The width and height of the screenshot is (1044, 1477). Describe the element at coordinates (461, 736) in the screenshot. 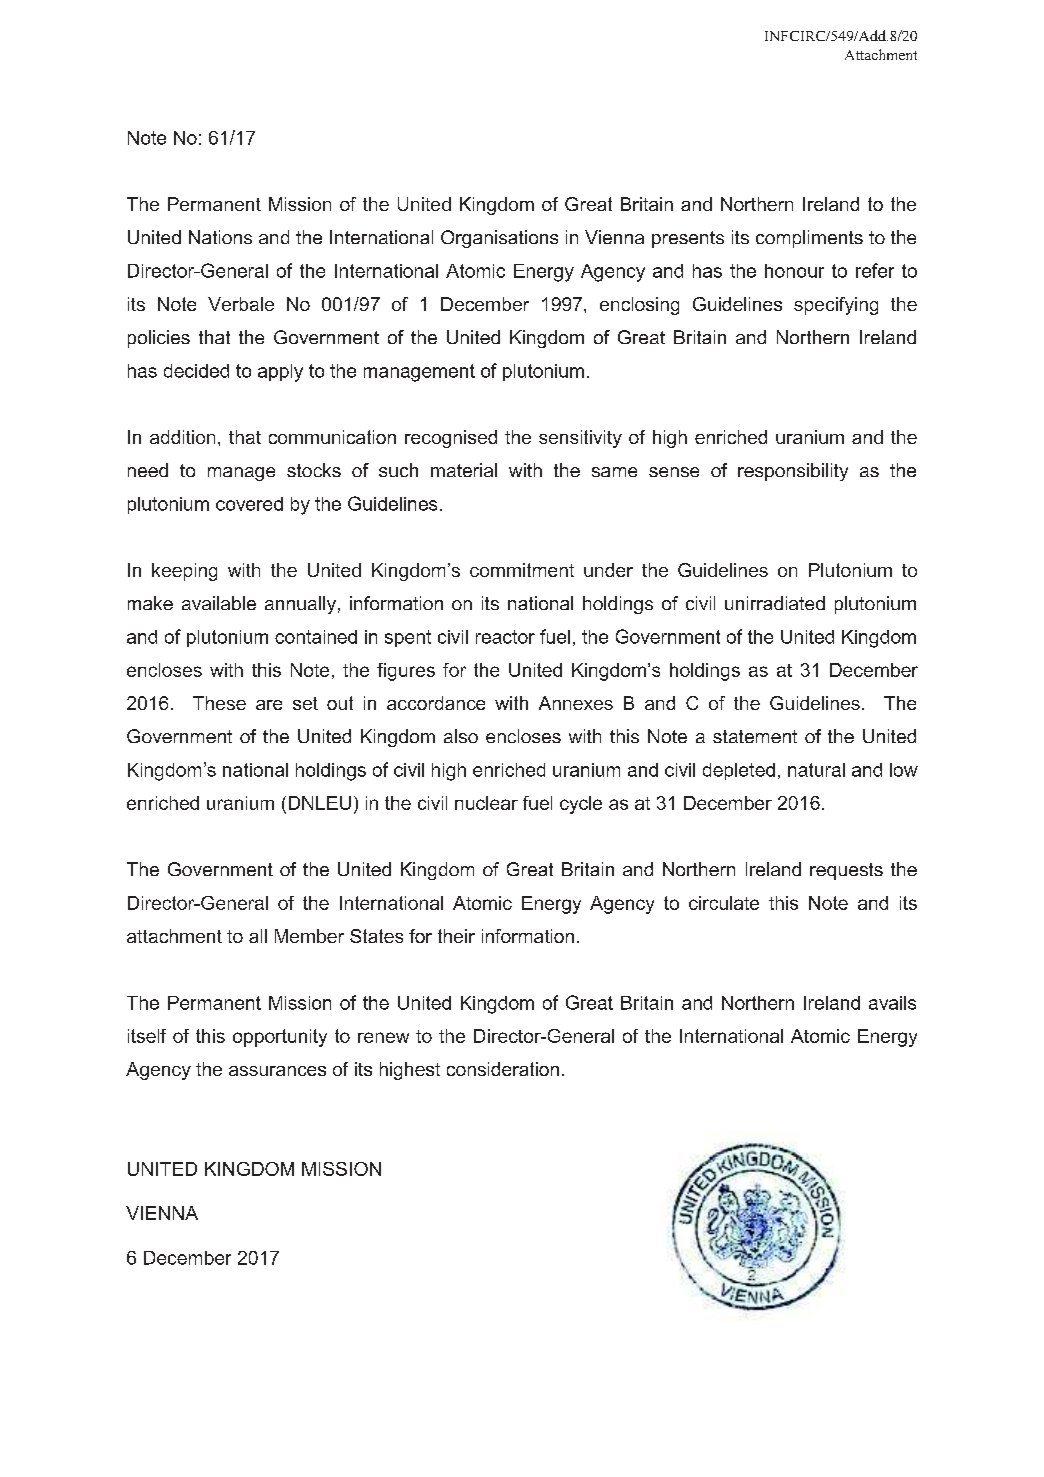

I see `also` at that location.
